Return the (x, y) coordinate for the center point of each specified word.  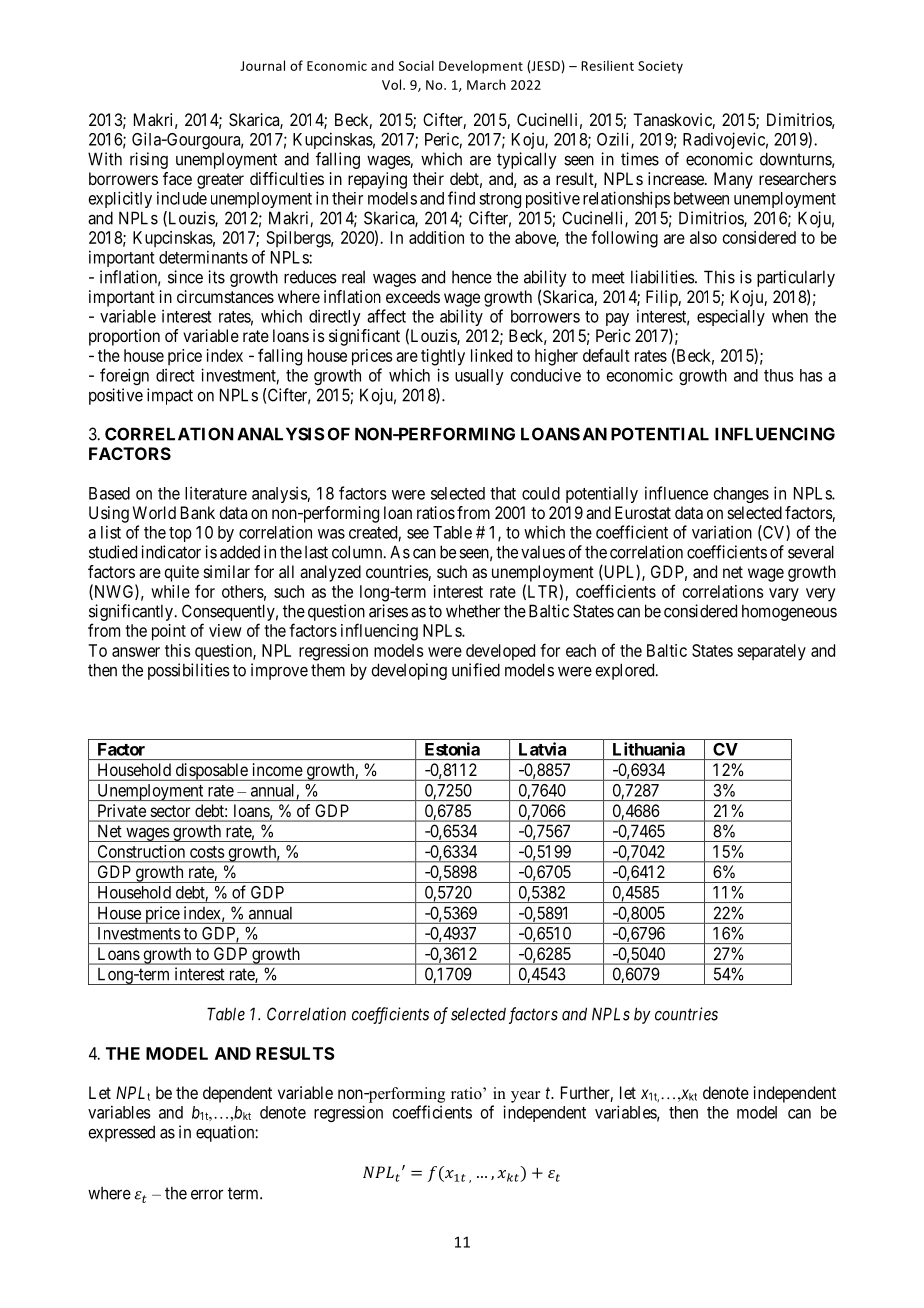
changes (741, 495)
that (503, 493)
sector (170, 811)
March (486, 84)
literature (216, 493)
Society (660, 67)
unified (476, 670)
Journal (262, 65)
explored (626, 671)
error (207, 1194)
